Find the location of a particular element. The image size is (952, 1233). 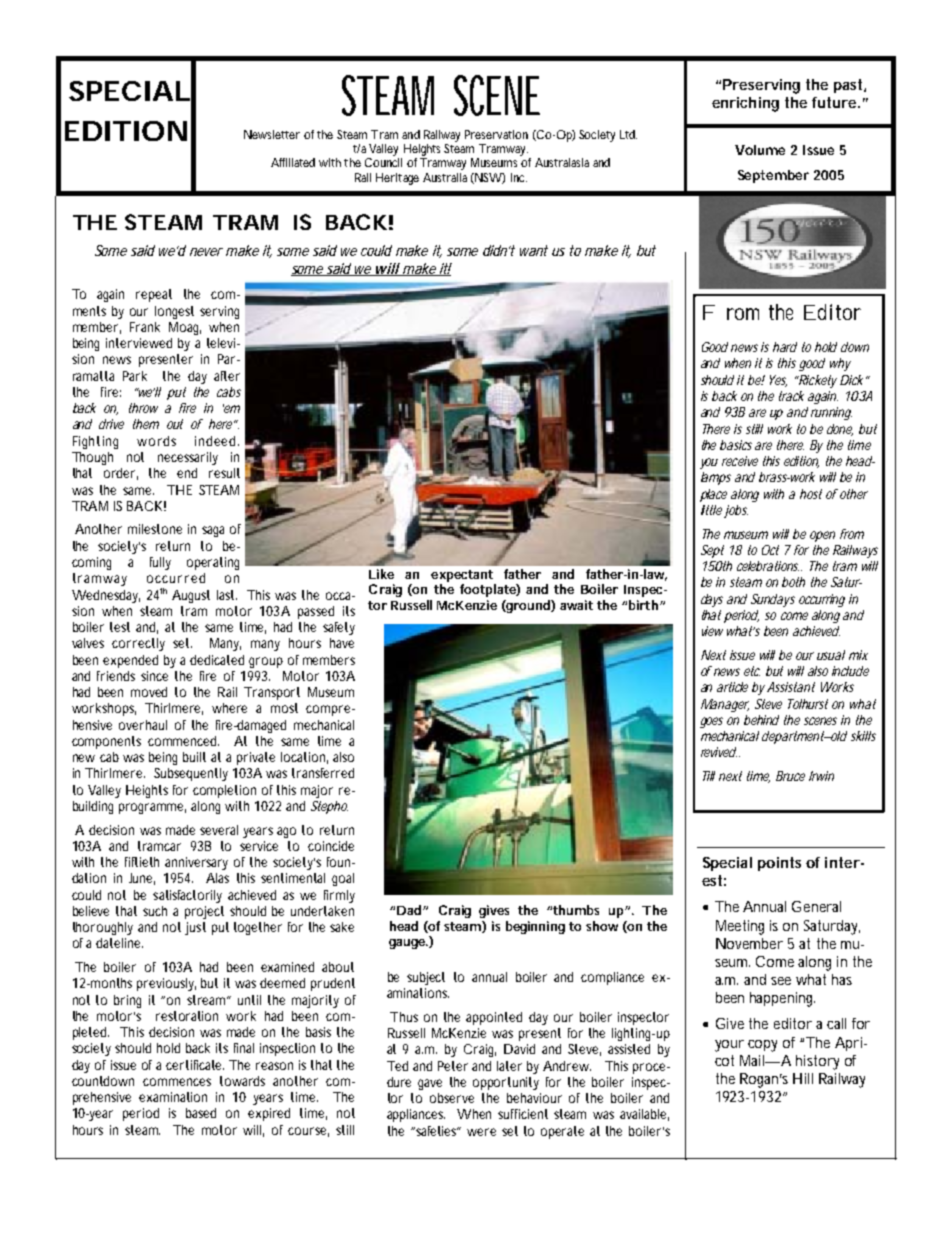

ground is located at coordinates (528, 606).
